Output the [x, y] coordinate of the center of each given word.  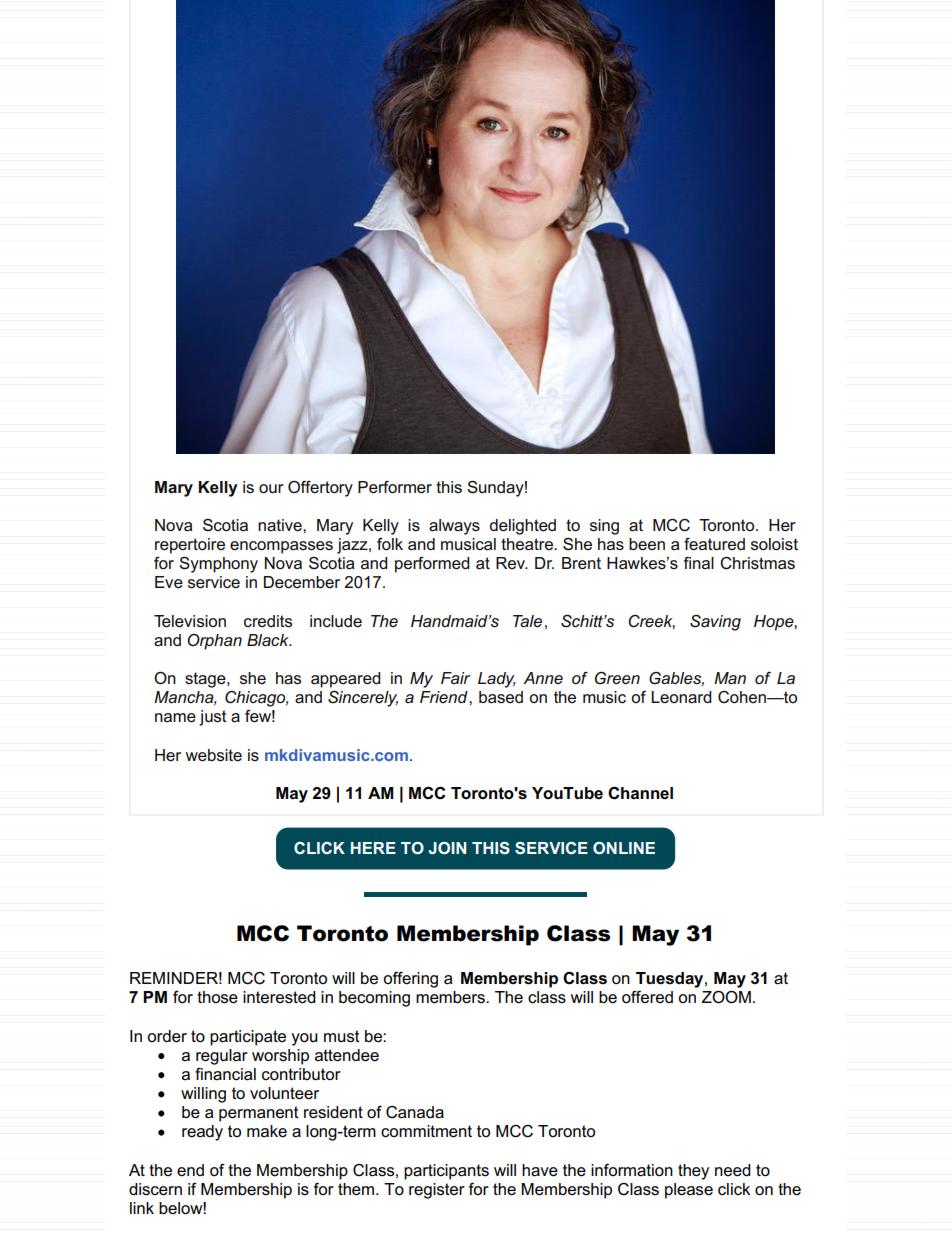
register [437, 1191]
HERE [373, 848]
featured [714, 544]
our [271, 488]
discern [155, 1189]
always [454, 527]
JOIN [447, 848]
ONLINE [624, 848]
